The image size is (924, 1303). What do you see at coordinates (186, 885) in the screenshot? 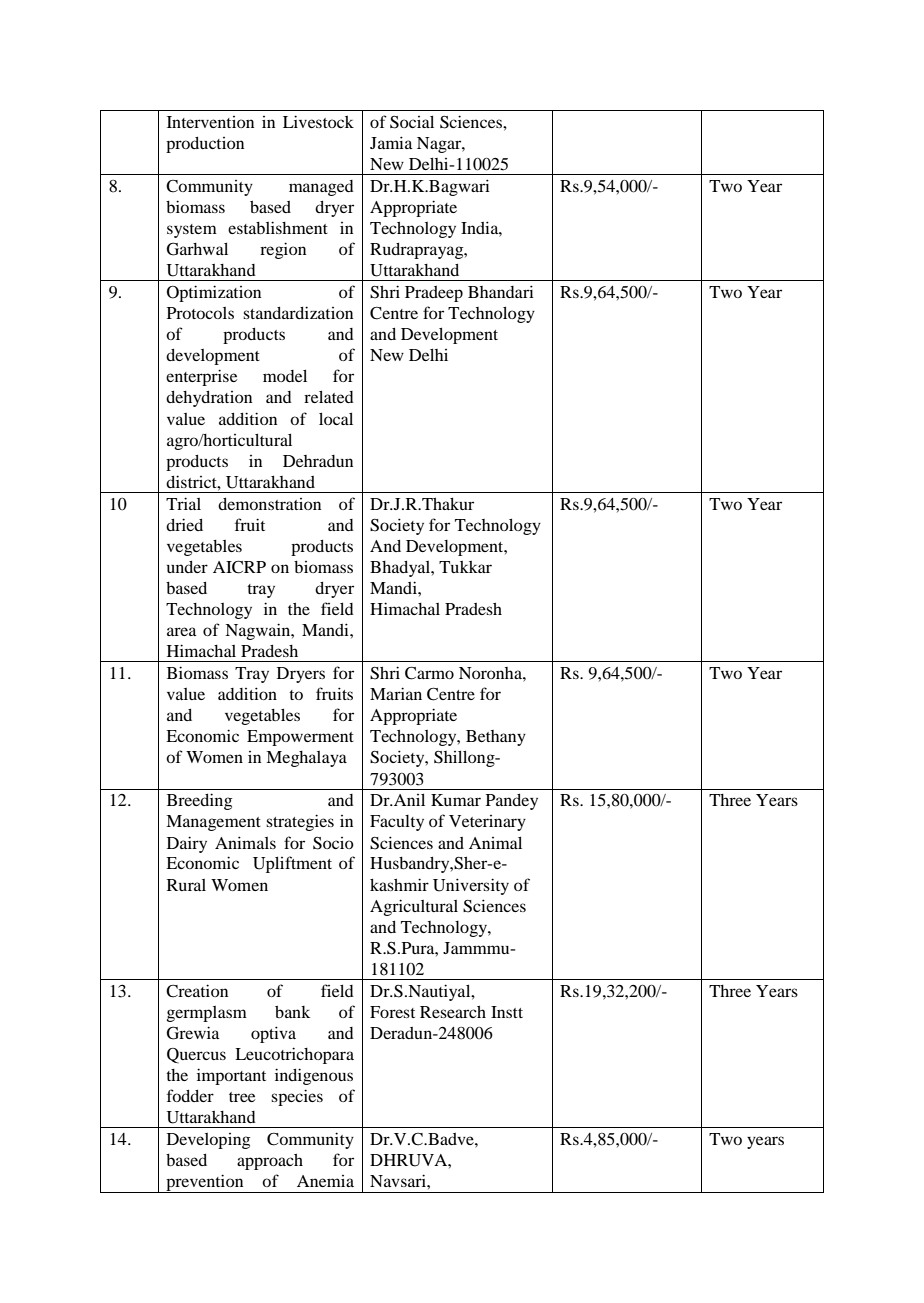
I see `Rural` at bounding box center [186, 885].
